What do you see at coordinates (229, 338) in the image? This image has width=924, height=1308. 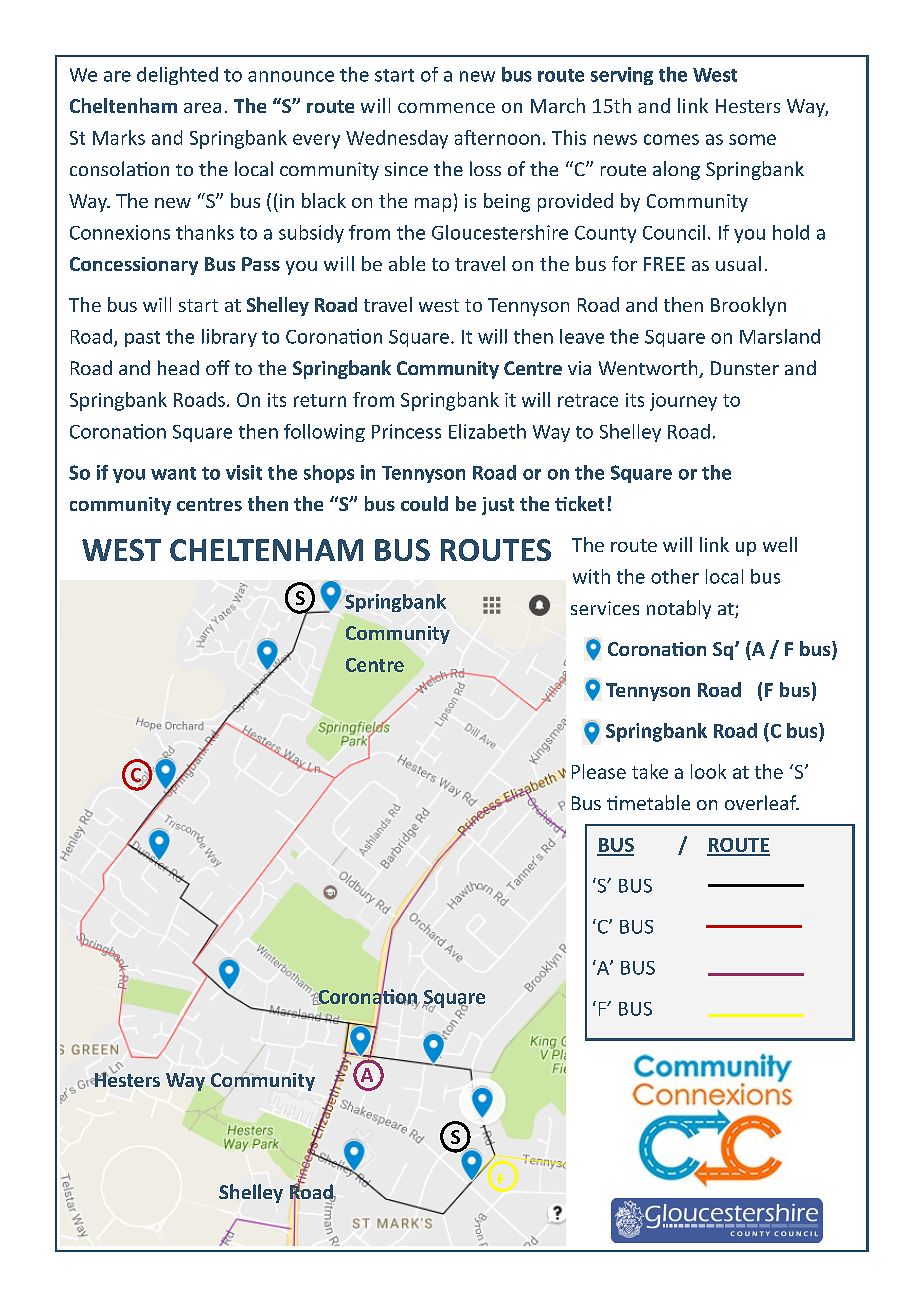 I see `library` at bounding box center [229, 338].
